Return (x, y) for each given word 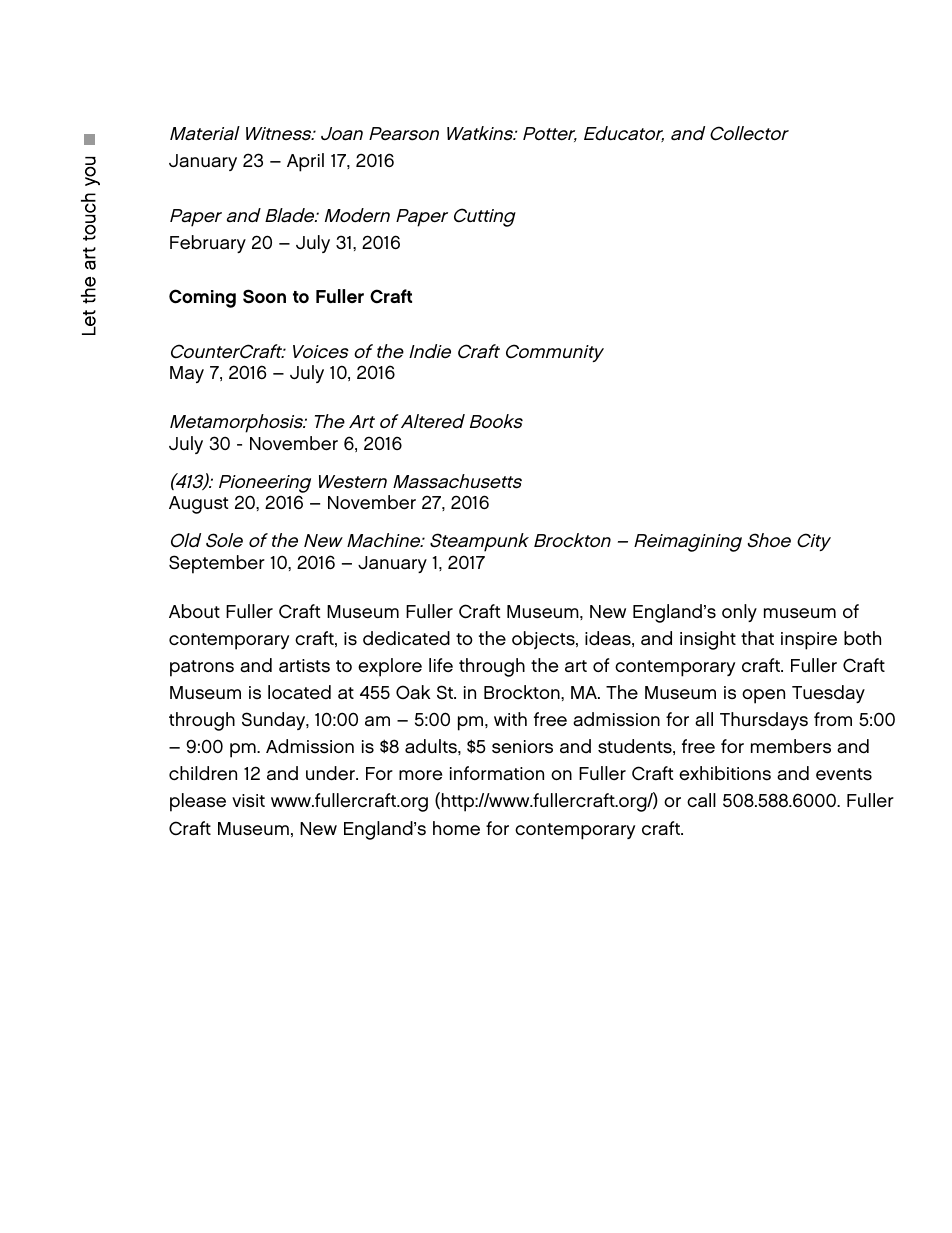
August (198, 505)
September (217, 564)
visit (248, 801)
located (299, 692)
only (739, 613)
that (757, 638)
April (305, 162)
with (510, 719)
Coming (202, 298)
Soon (264, 296)
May (187, 374)
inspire (809, 641)
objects (544, 640)
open (763, 696)
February (208, 244)
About (194, 611)
